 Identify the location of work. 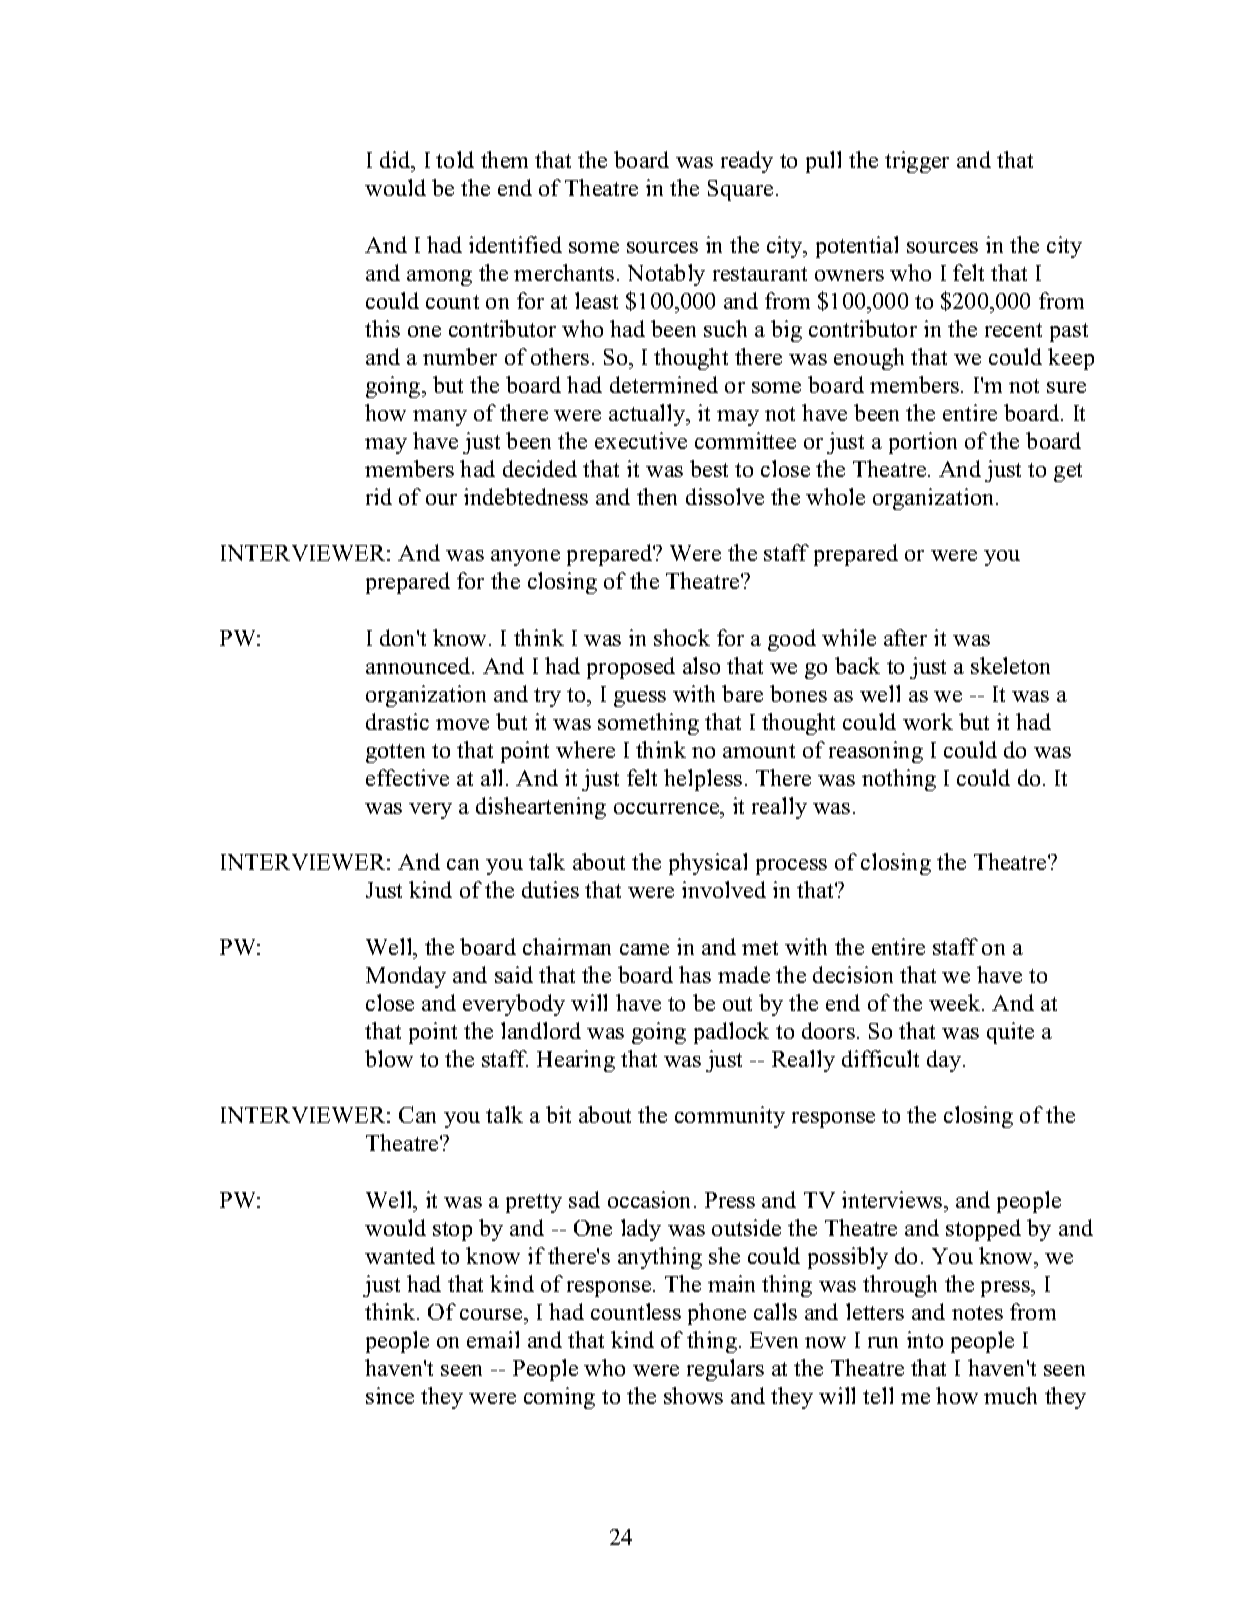
(928, 721).
